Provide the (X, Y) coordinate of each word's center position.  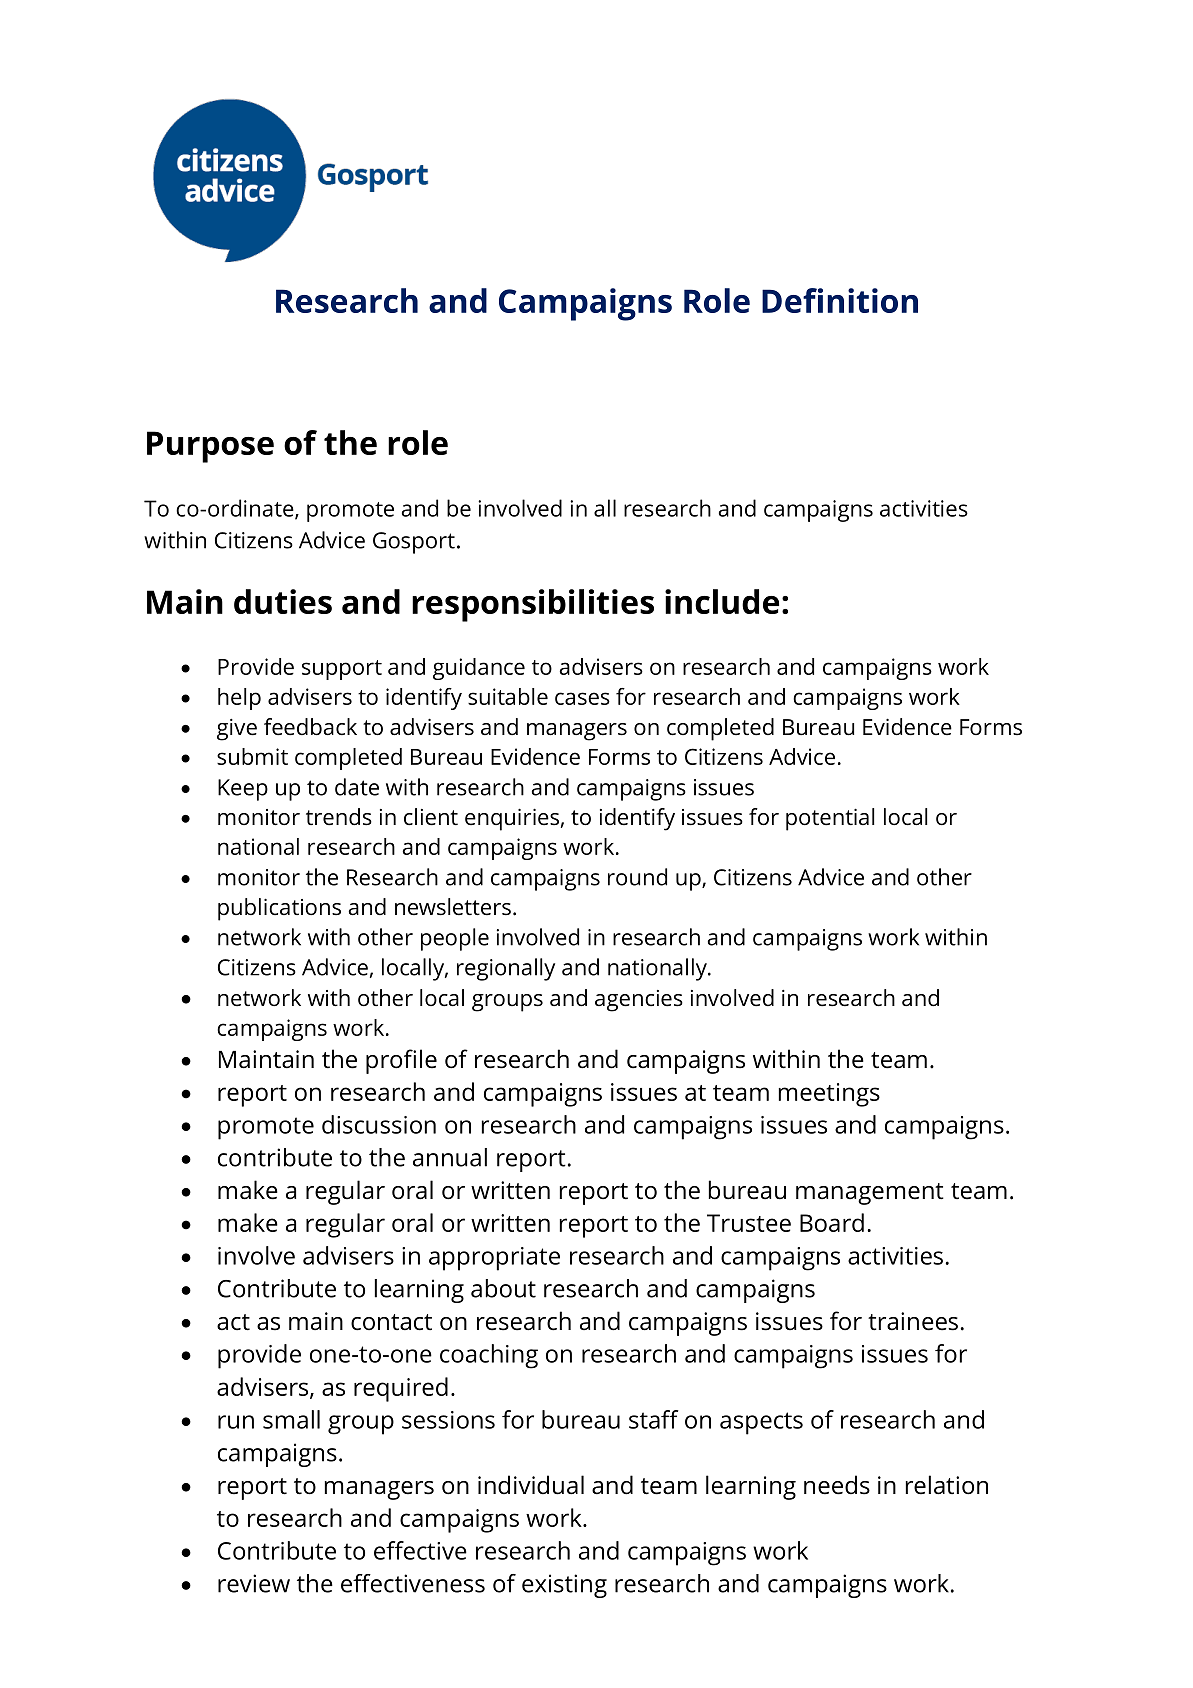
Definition (840, 300)
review (254, 1583)
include (722, 601)
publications (279, 909)
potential (830, 819)
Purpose (210, 447)
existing (564, 1586)
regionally (506, 969)
